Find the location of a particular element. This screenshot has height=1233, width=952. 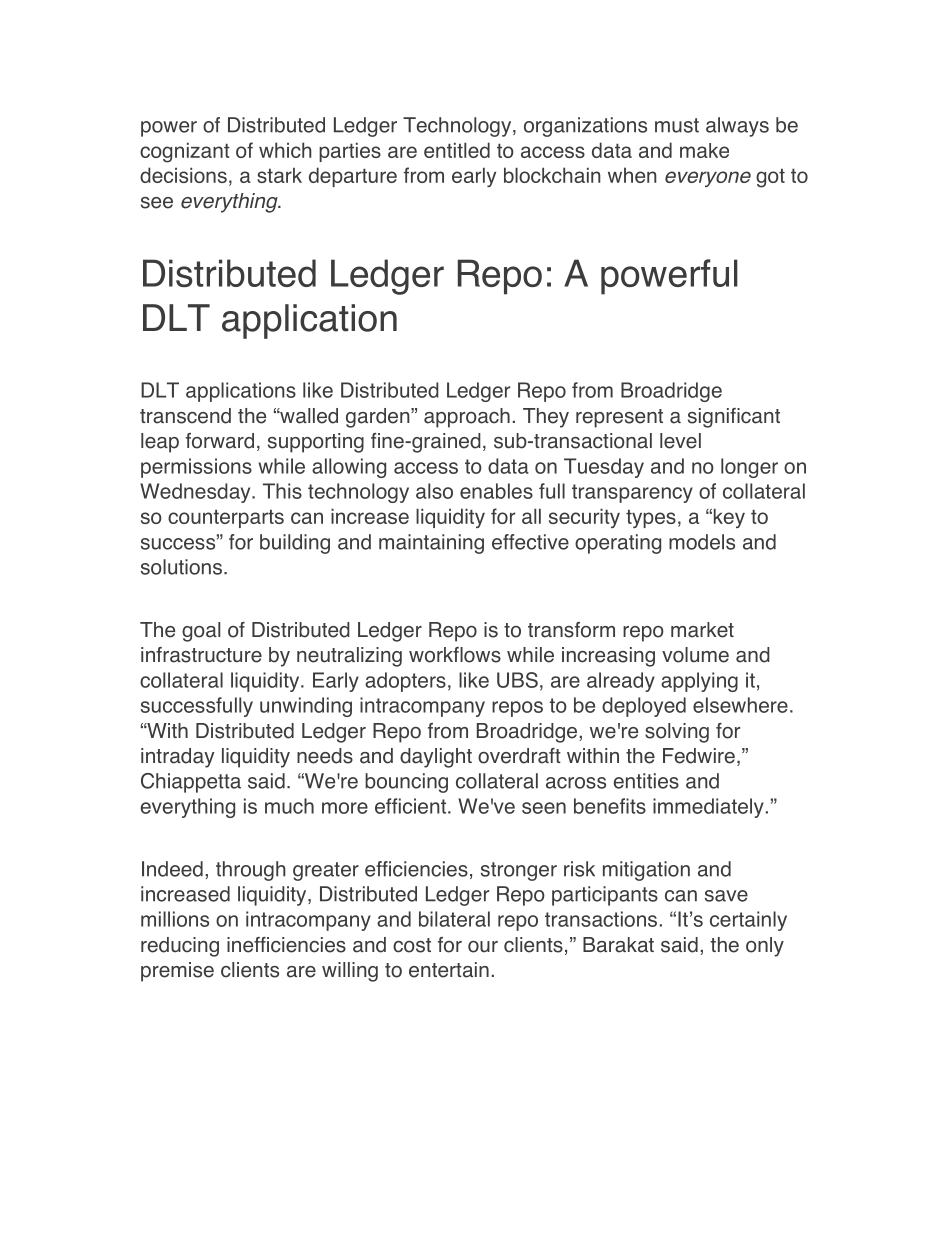

significant is located at coordinates (734, 418).
